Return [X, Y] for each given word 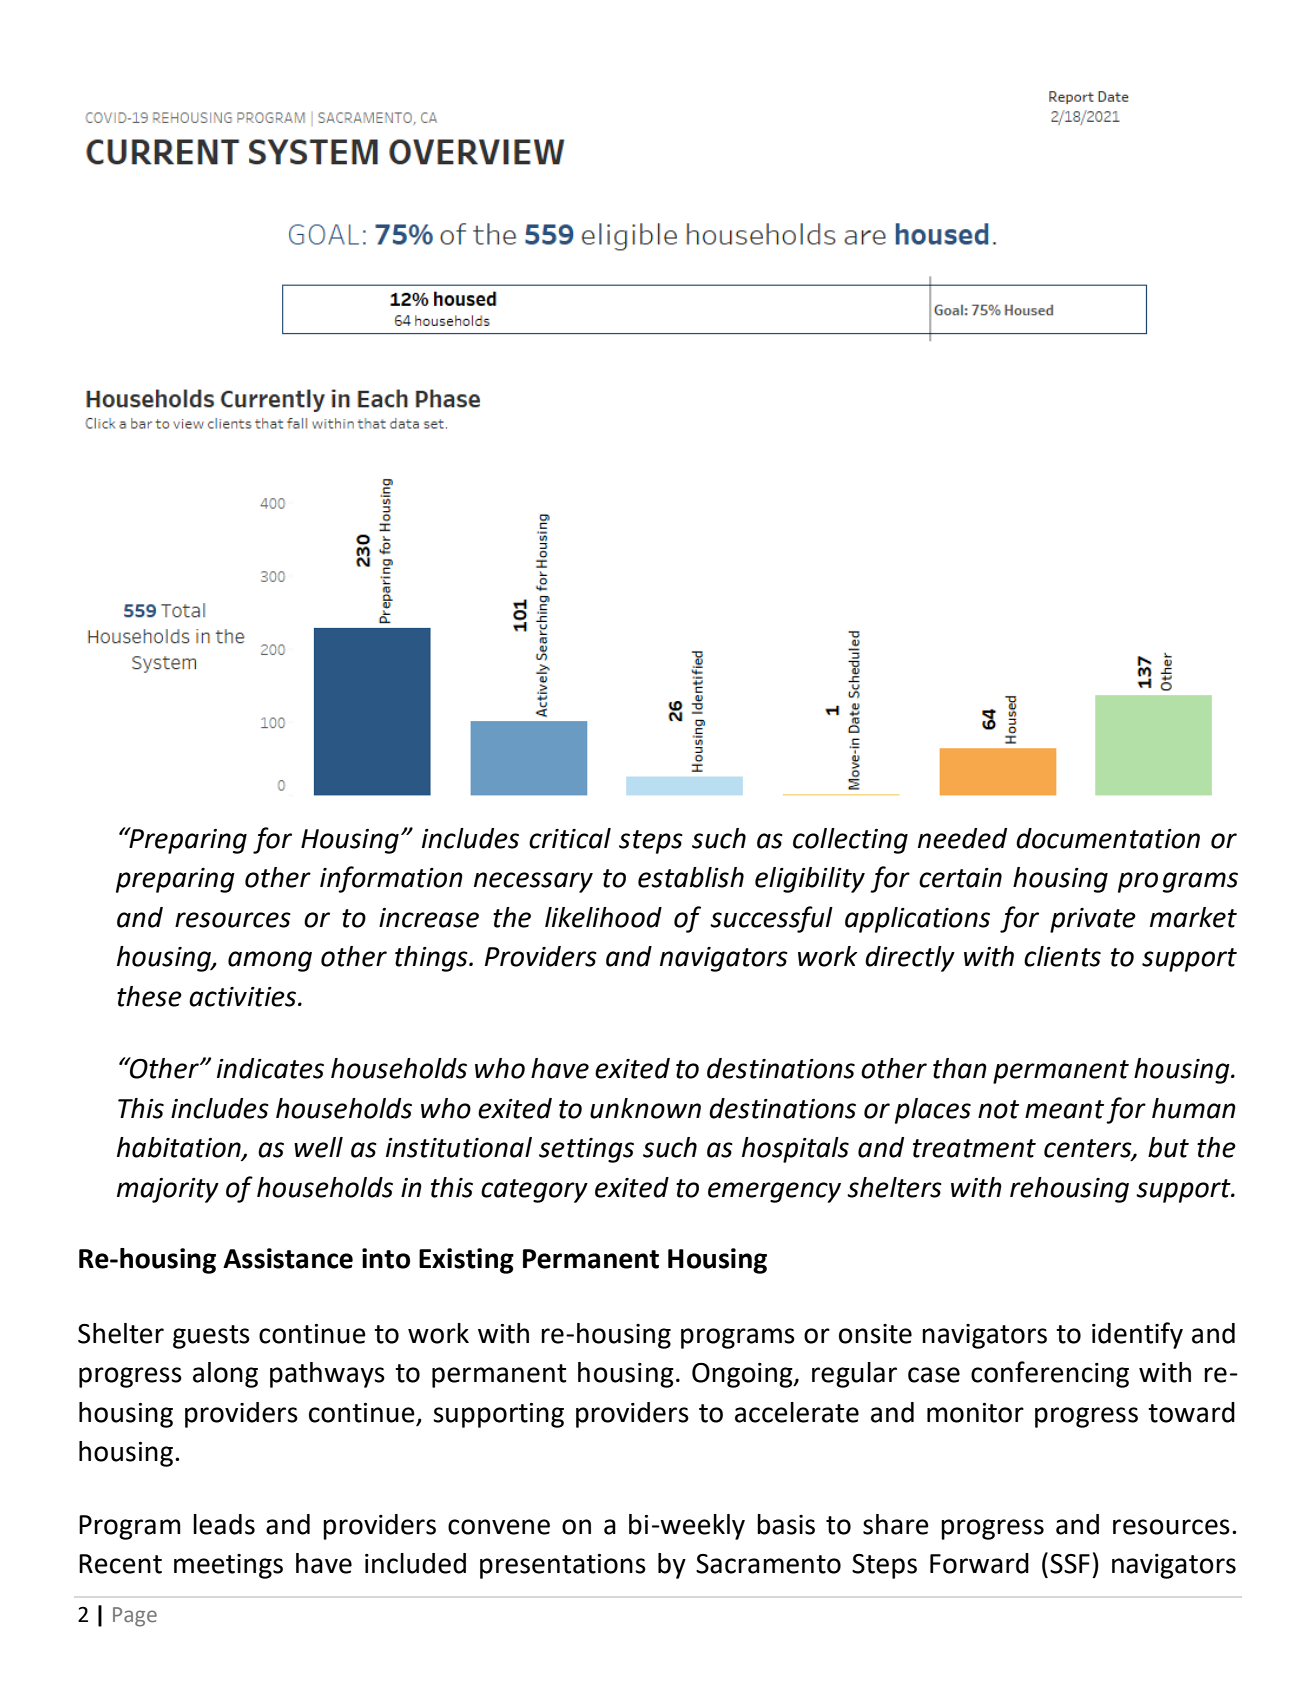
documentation [1108, 838]
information [391, 879]
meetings [228, 1566]
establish [691, 877]
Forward [979, 1563]
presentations [563, 1566]
